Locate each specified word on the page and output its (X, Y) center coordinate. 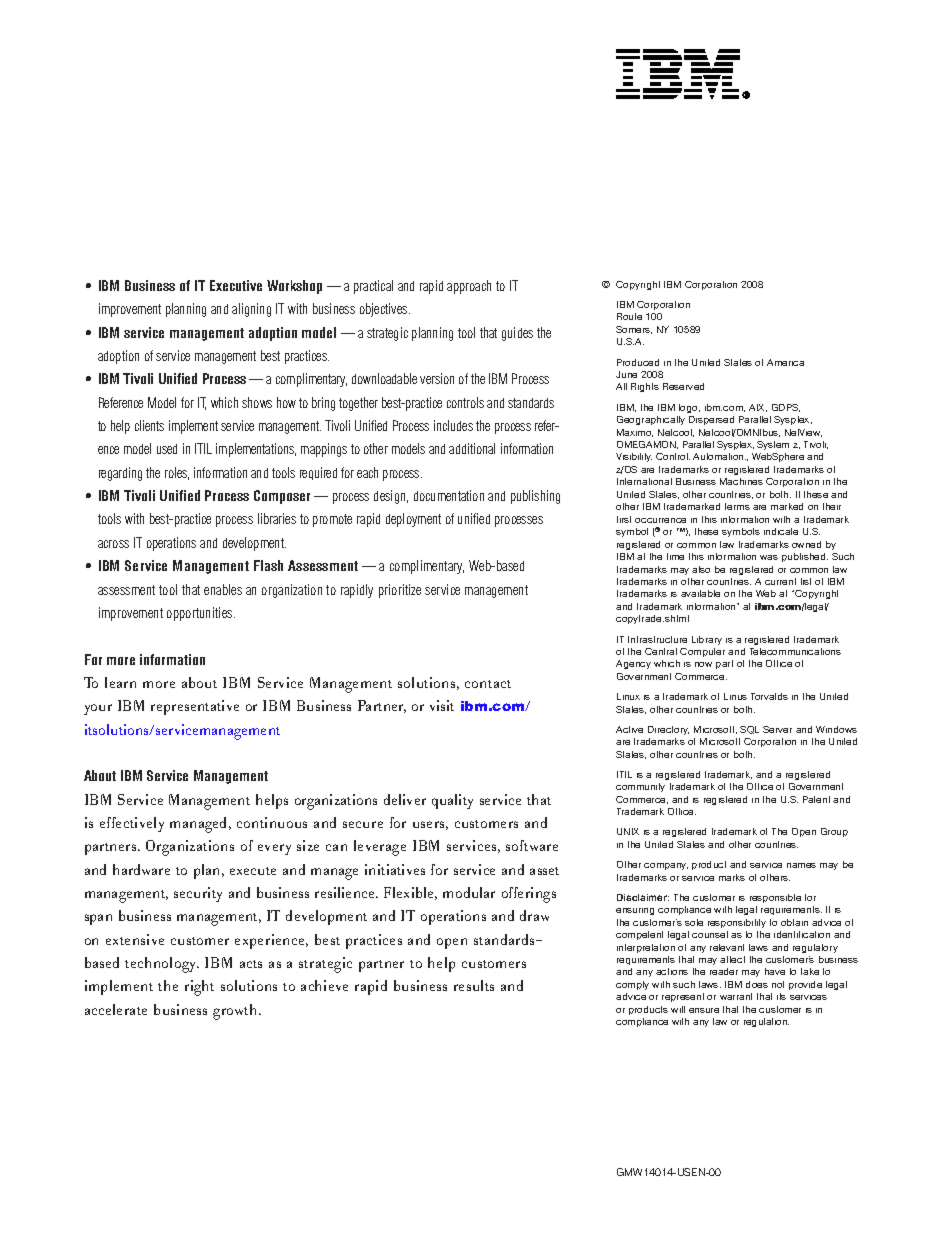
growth (236, 1012)
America (785, 362)
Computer (702, 652)
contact (488, 684)
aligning (251, 310)
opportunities (201, 614)
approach (469, 287)
